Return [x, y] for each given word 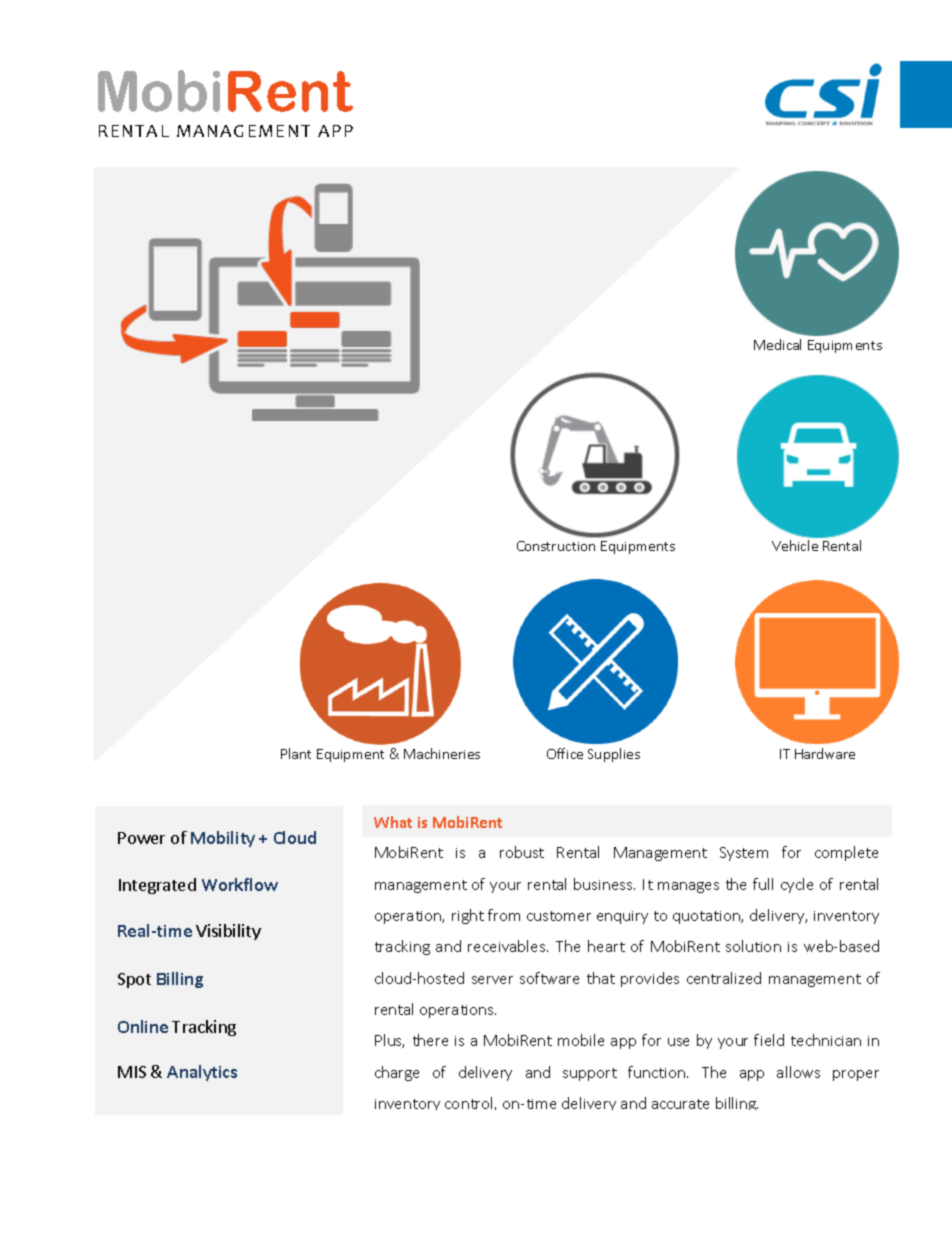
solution [753, 946]
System [744, 854]
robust [522, 852]
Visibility [228, 932]
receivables [508, 946]
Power [141, 838]
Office [565, 753]
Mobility [223, 839]
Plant [296, 753]
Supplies [614, 755]
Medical [777, 344]
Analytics [202, 1073]
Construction [556, 546]
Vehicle [795, 545]
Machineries [442, 753]
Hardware [825, 753]
